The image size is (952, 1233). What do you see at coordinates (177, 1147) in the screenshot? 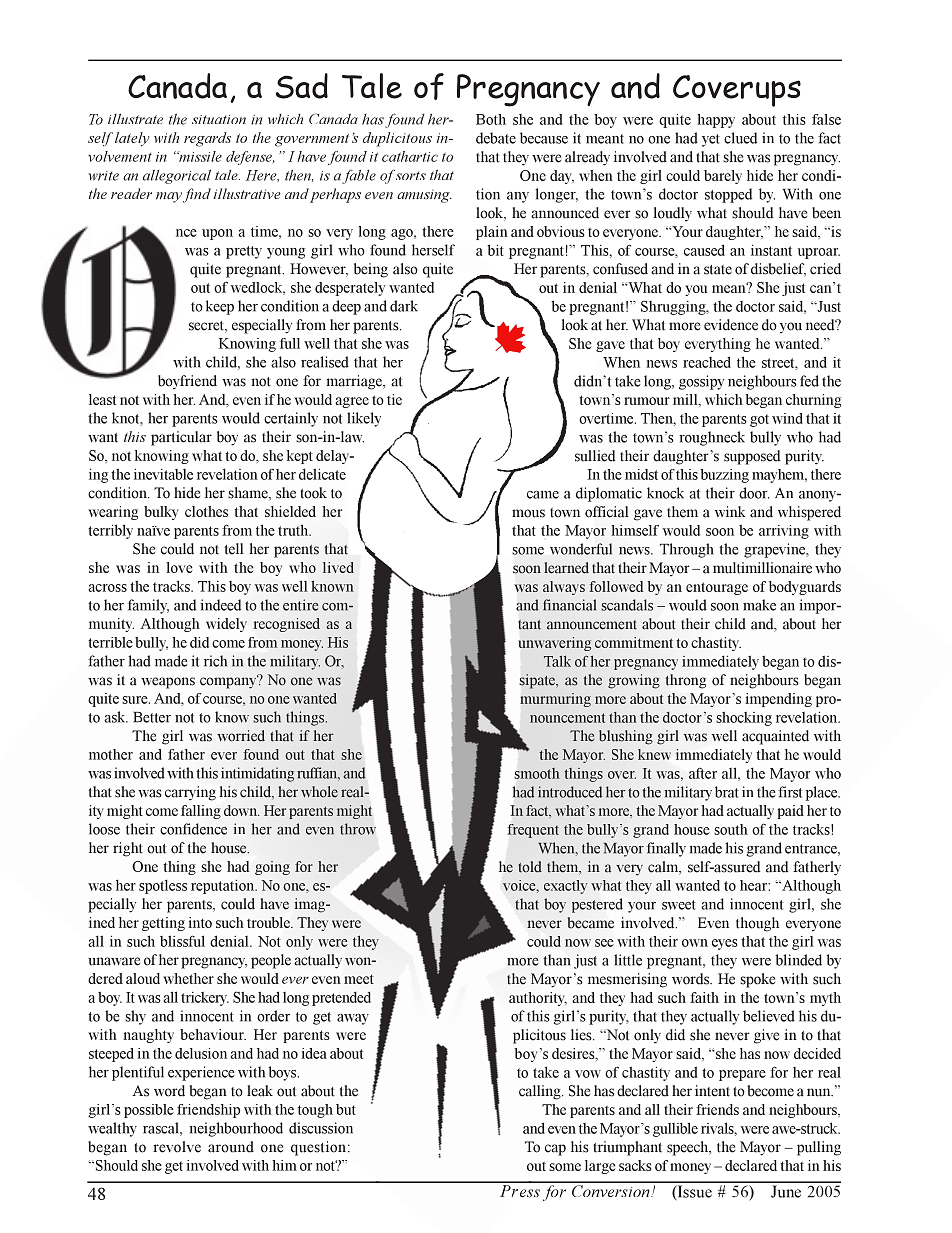
I see `revolve` at bounding box center [177, 1147].
